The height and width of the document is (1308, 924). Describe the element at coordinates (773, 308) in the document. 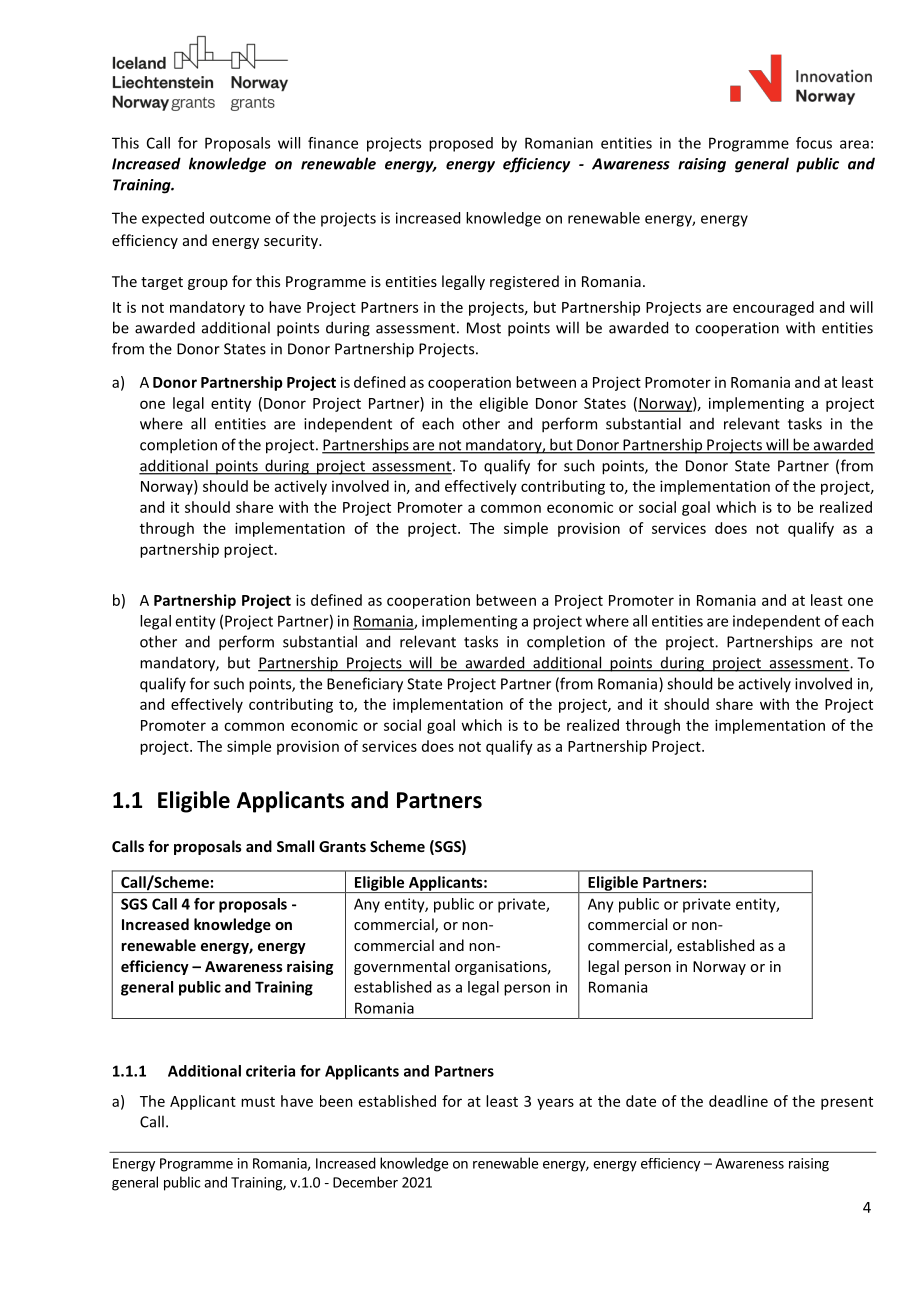

I see `encouraged` at that location.
